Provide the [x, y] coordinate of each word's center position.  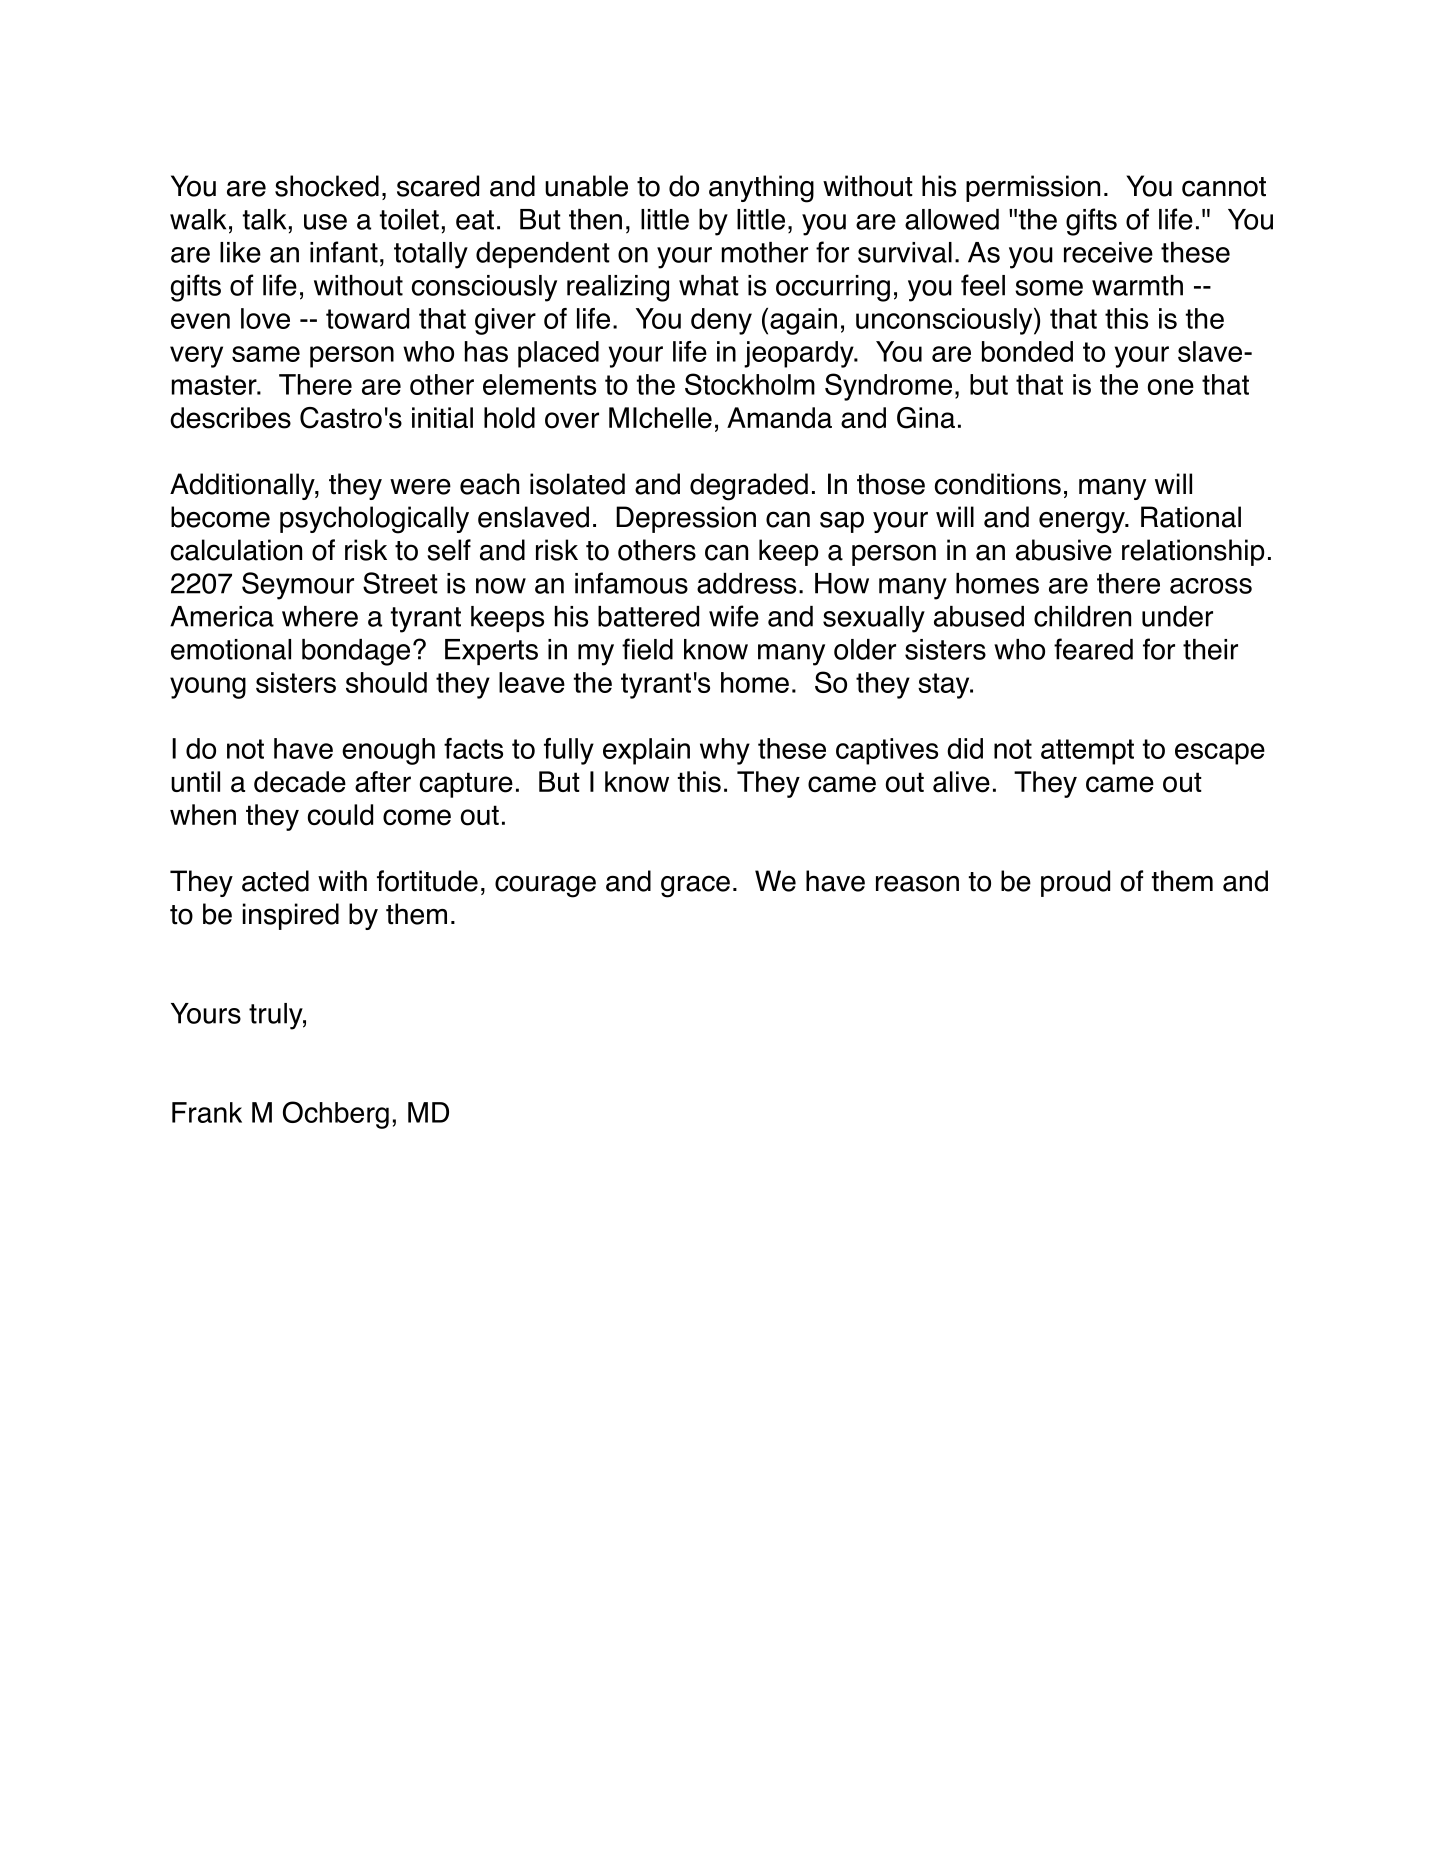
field [647, 649]
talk [264, 219]
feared [1093, 649]
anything [761, 189]
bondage [356, 652]
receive [1108, 252]
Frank [207, 1112]
